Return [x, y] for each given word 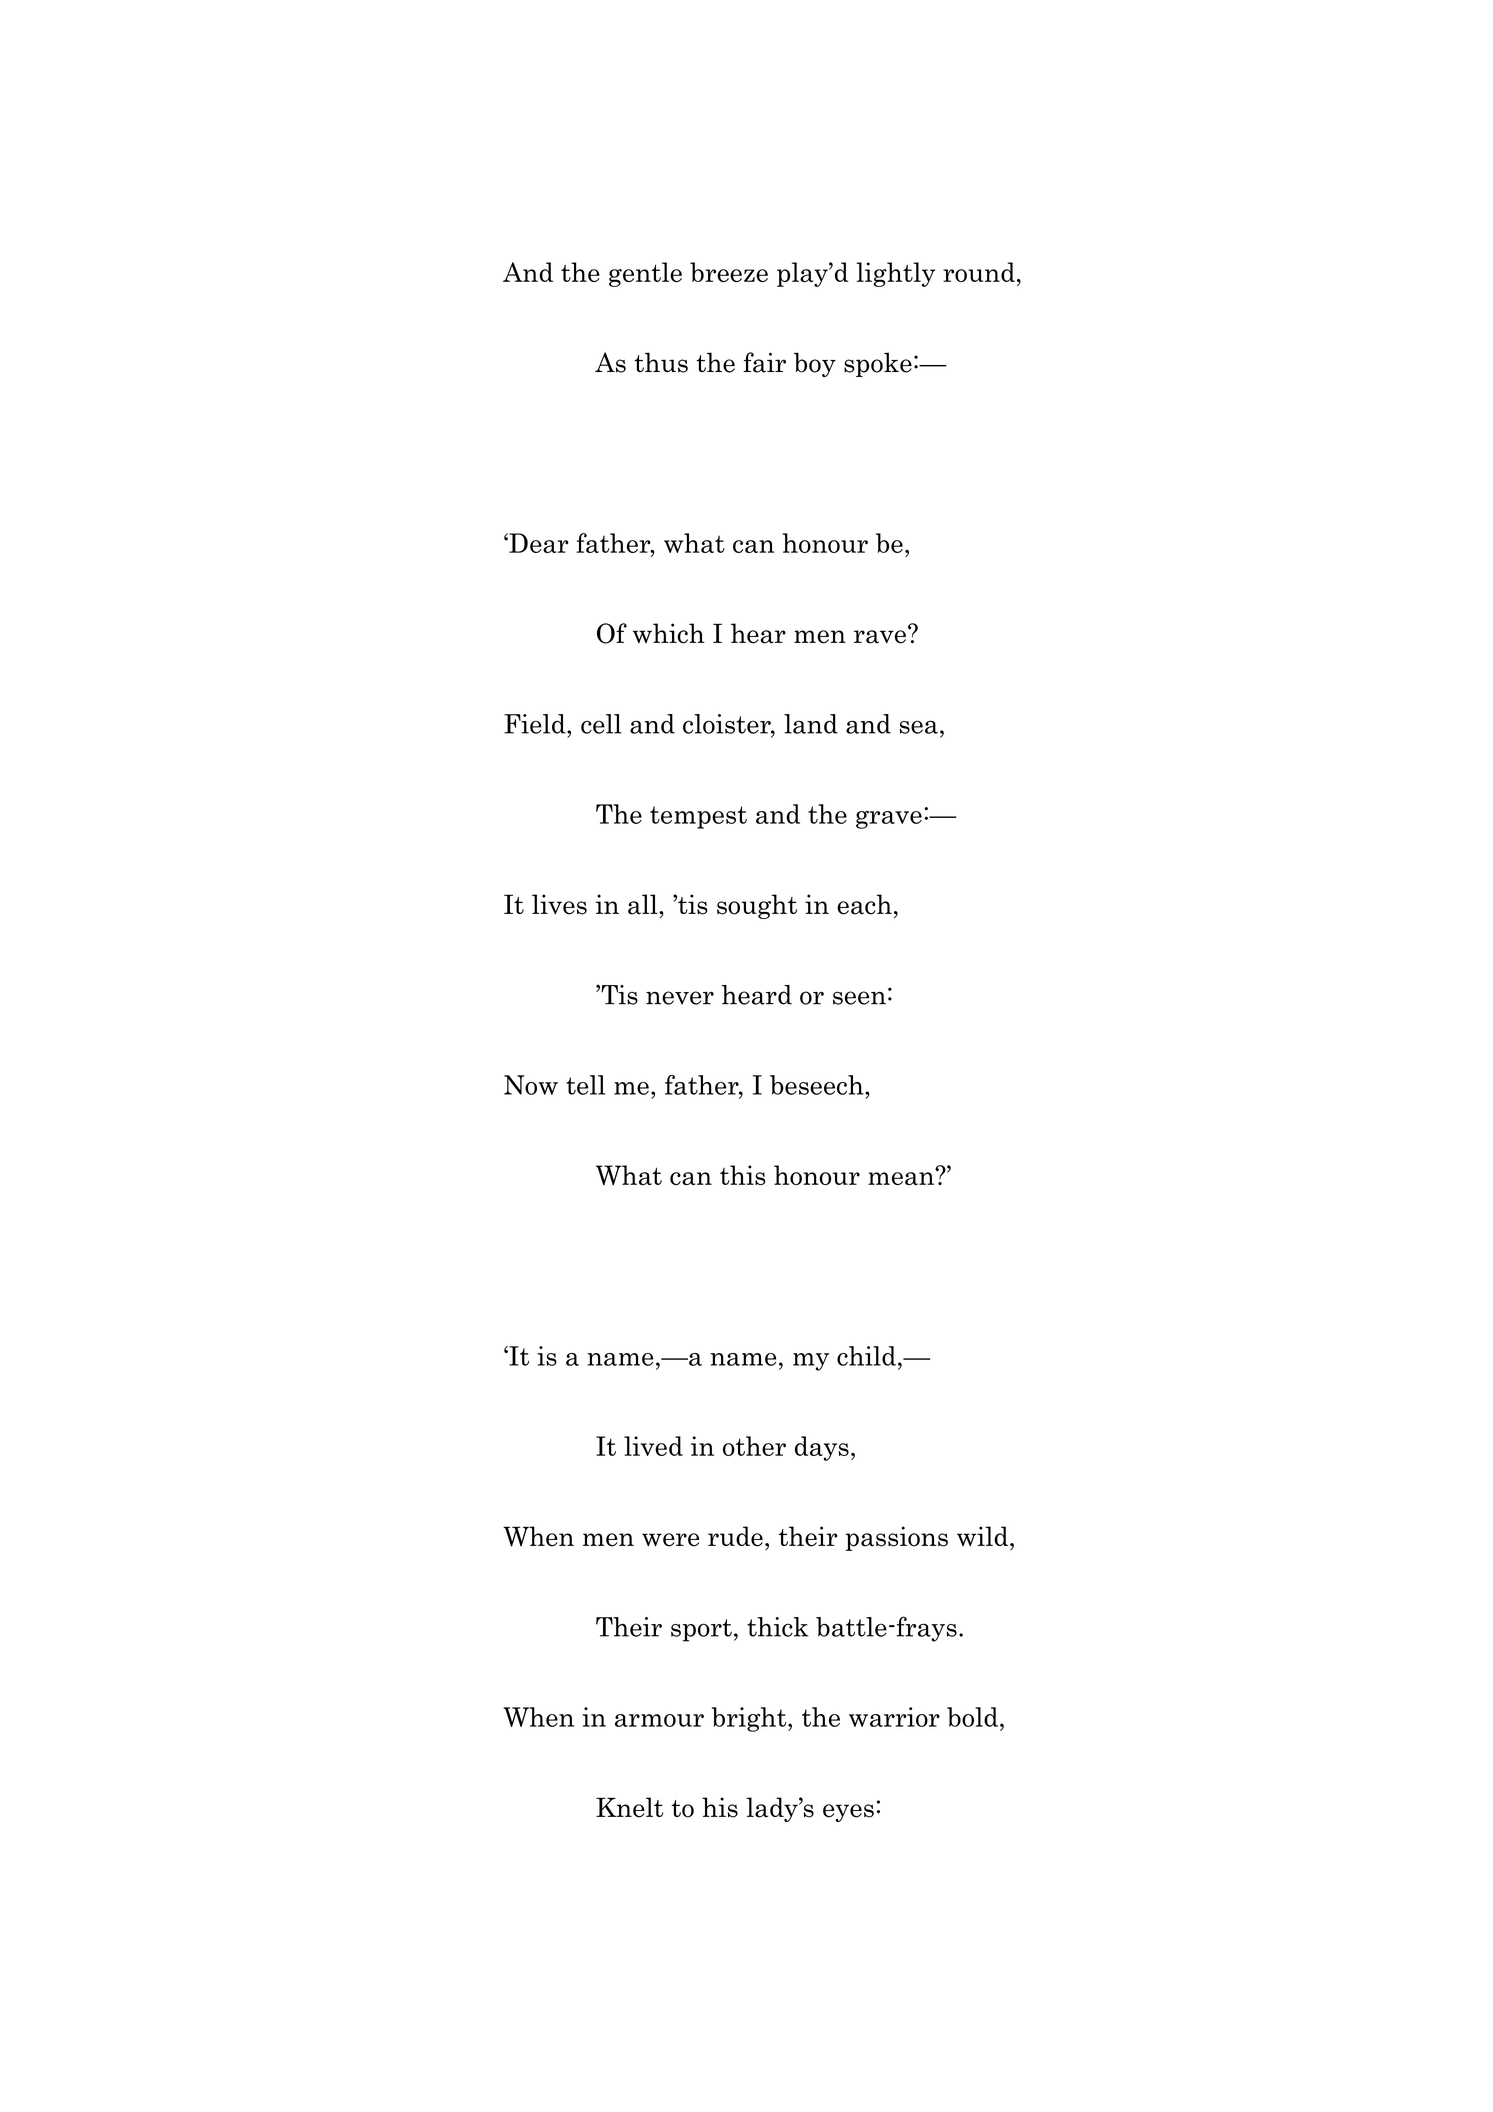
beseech [818, 1085]
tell [585, 1085]
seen [859, 998]
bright [750, 1719]
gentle [645, 274]
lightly [895, 274]
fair [764, 362]
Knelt [629, 1807]
